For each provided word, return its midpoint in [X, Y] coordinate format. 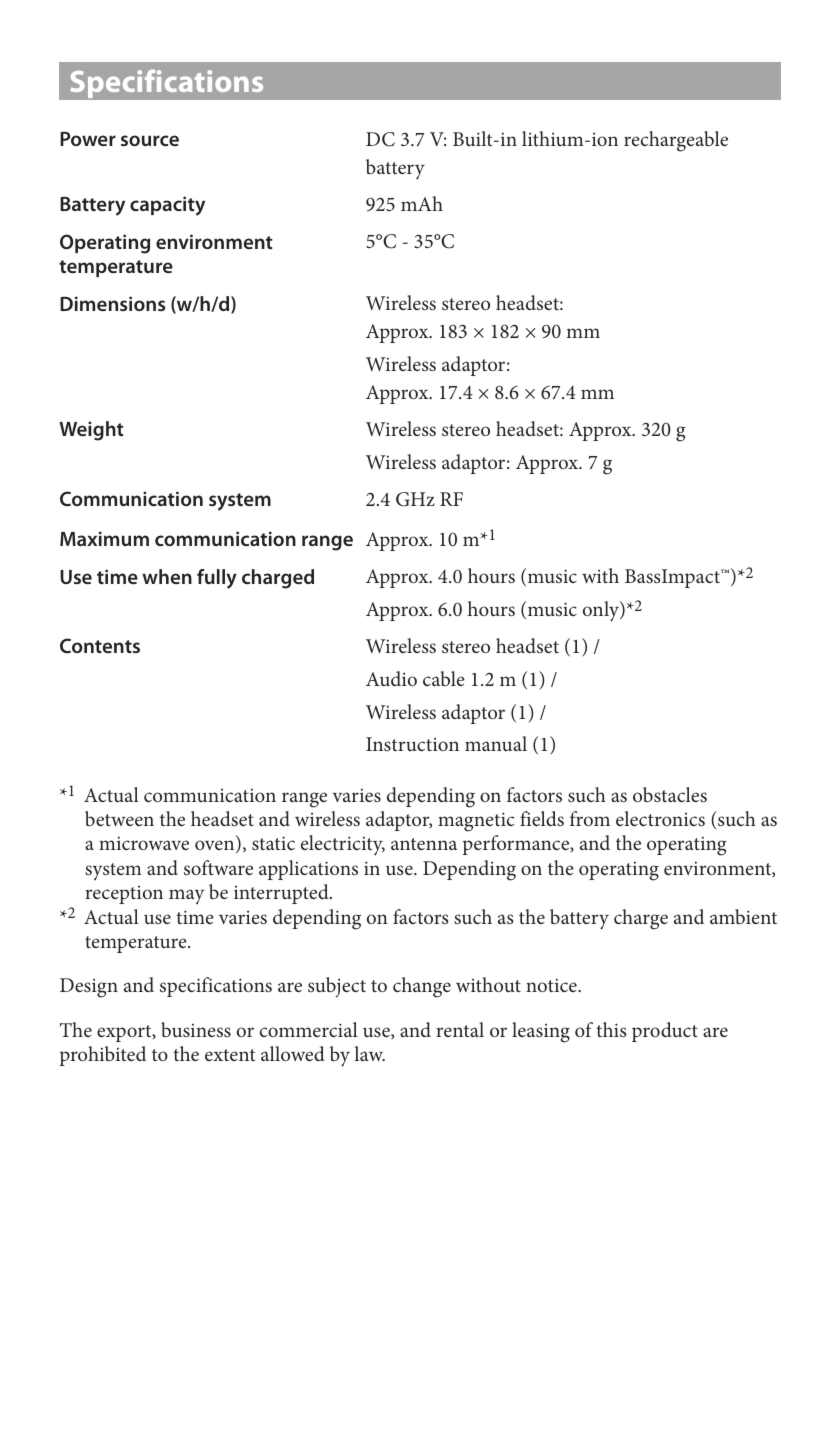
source [150, 140]
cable [444, 678]
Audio [391, 678]
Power [88, 139]
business [196, 1029]
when [167, 576]
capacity [167, 206]
